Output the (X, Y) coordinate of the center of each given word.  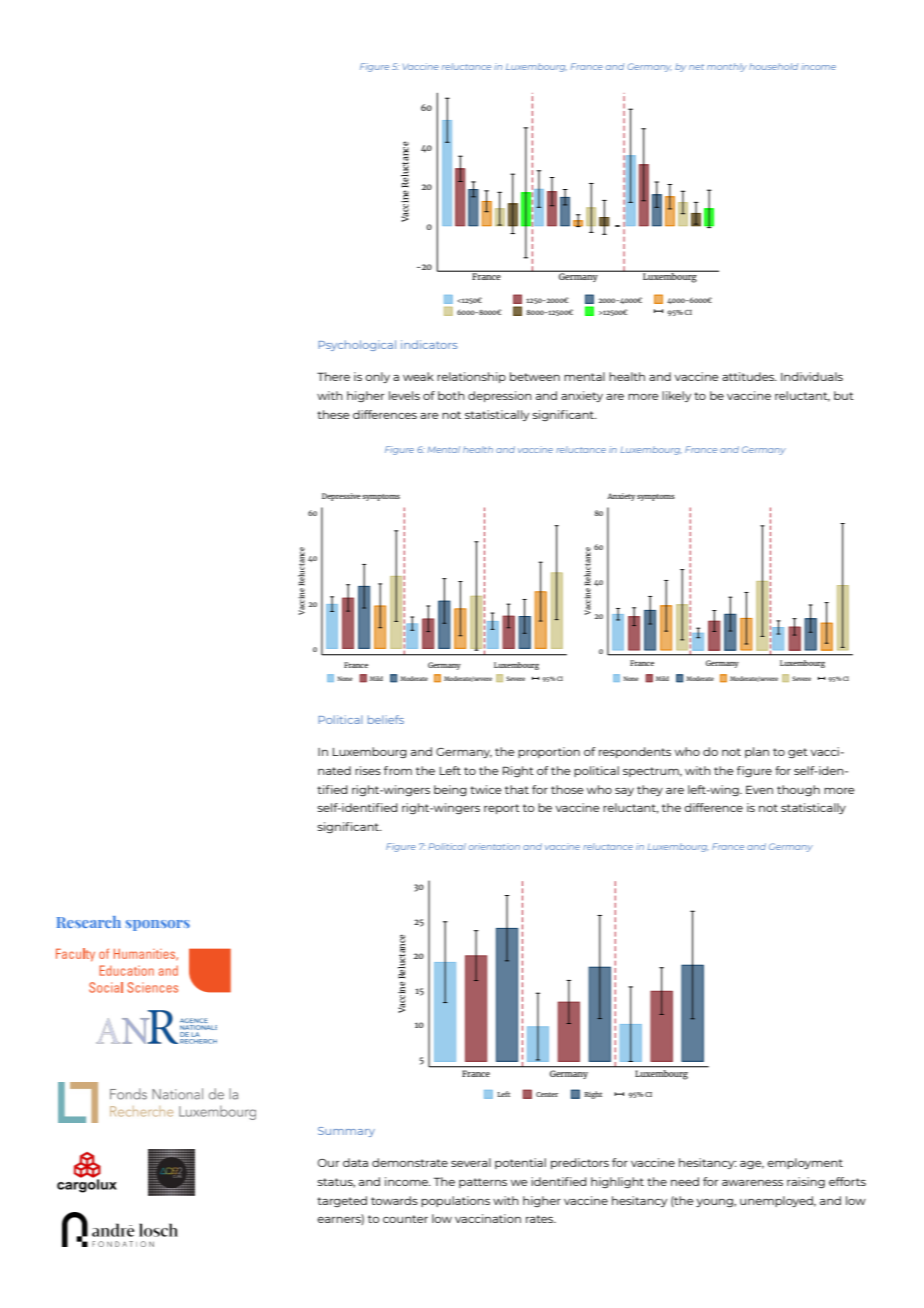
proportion (549, 752)
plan (757, 752)
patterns (483, 1183)
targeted (342, 1201)
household (773, 66)
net (696, 67)
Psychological (357, 345)
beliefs (386, 719)
